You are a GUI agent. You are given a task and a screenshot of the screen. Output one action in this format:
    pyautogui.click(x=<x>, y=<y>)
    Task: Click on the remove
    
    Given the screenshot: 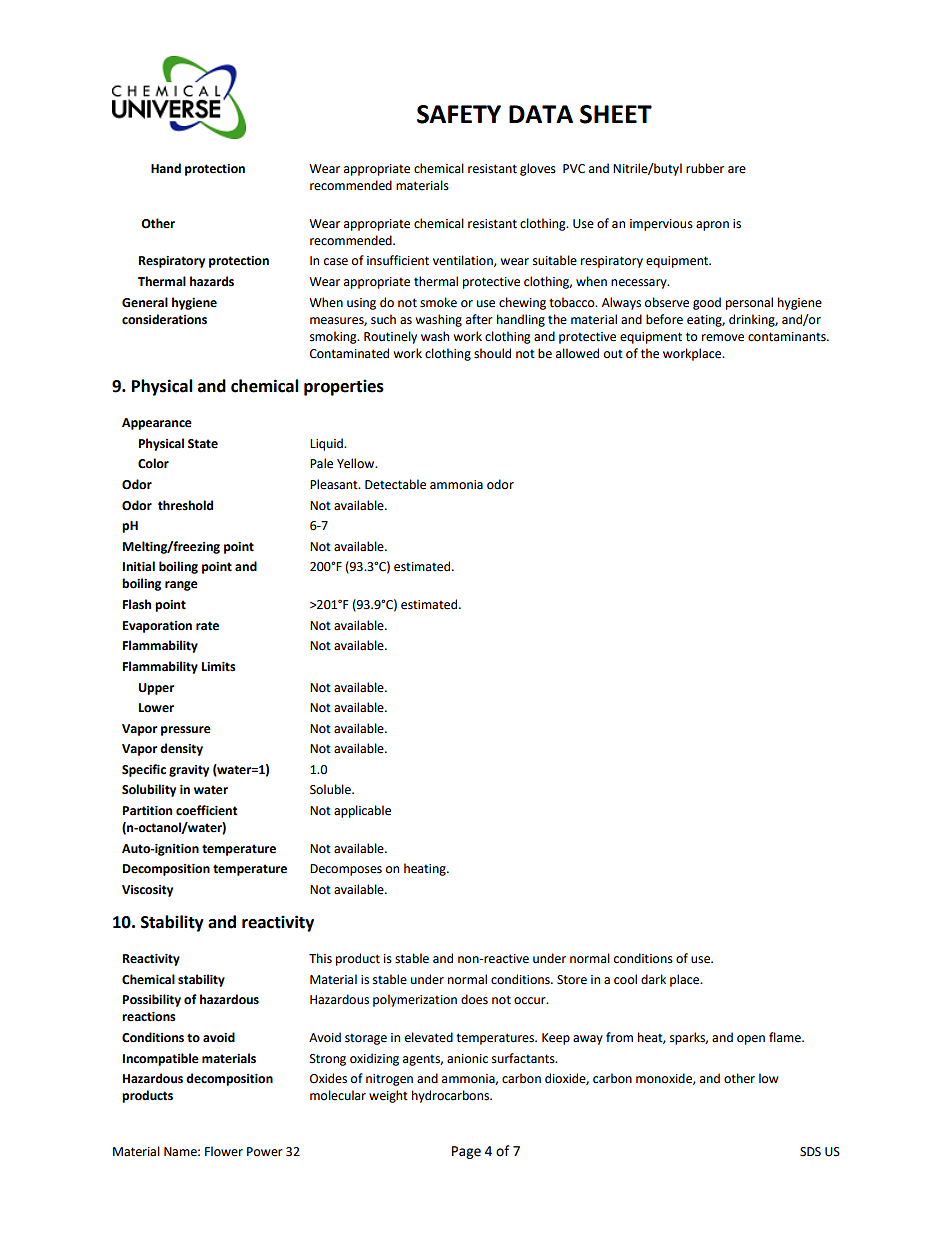 What is the action you would take?
    pyautogui.click(x=723, y=338)
